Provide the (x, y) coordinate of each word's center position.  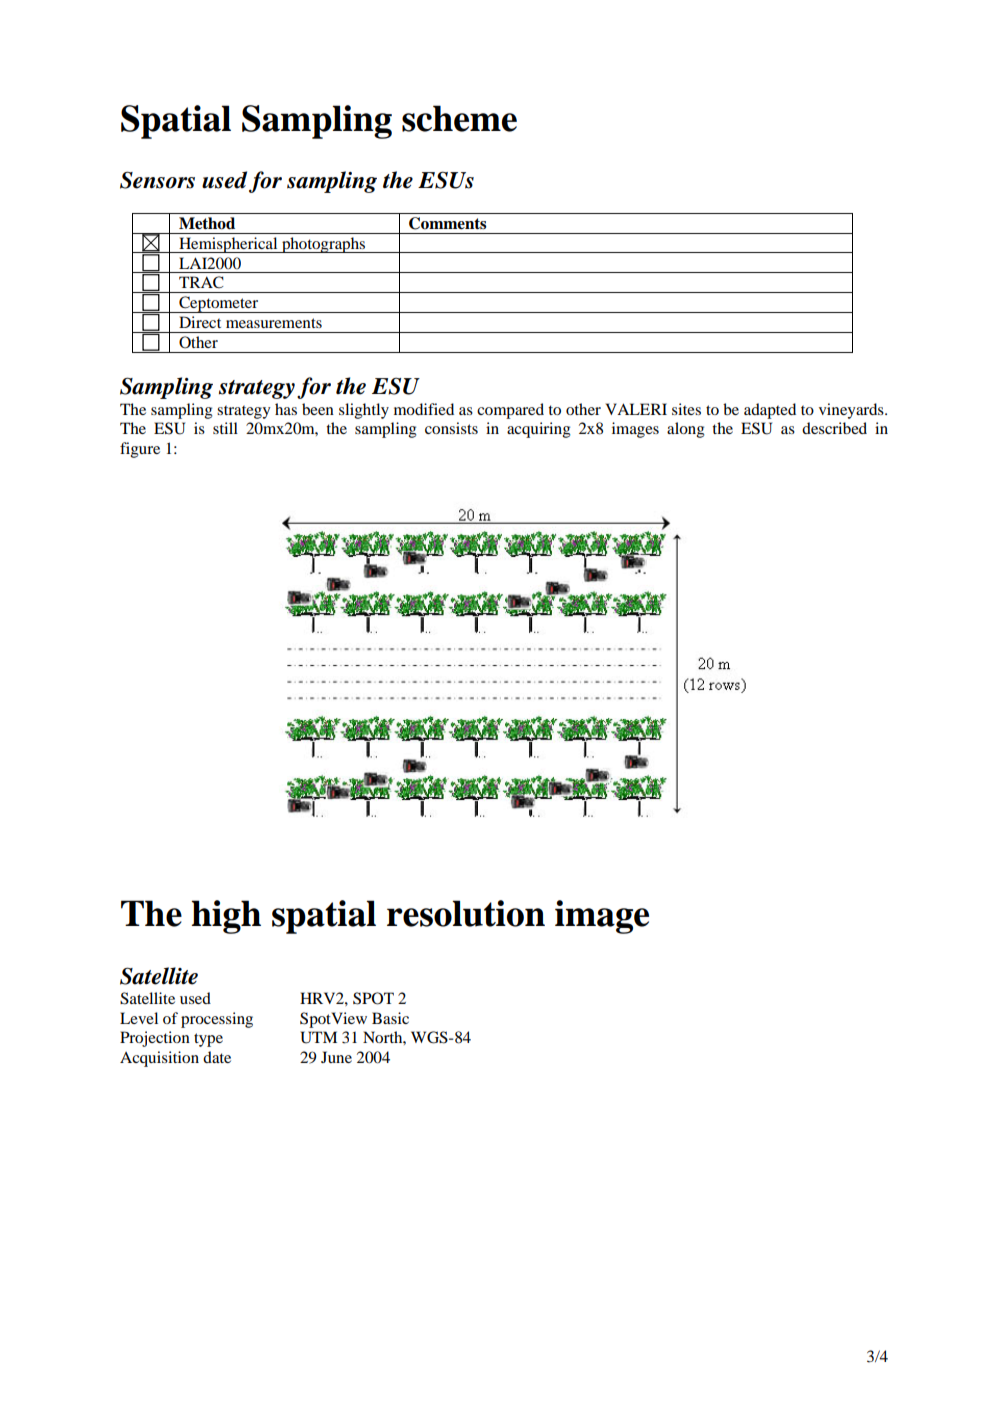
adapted (770, 411)
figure (140, 450)
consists (451, 428)
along (686, 430)
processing (217, 1020)
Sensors (157, 180)
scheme (459, 118)
